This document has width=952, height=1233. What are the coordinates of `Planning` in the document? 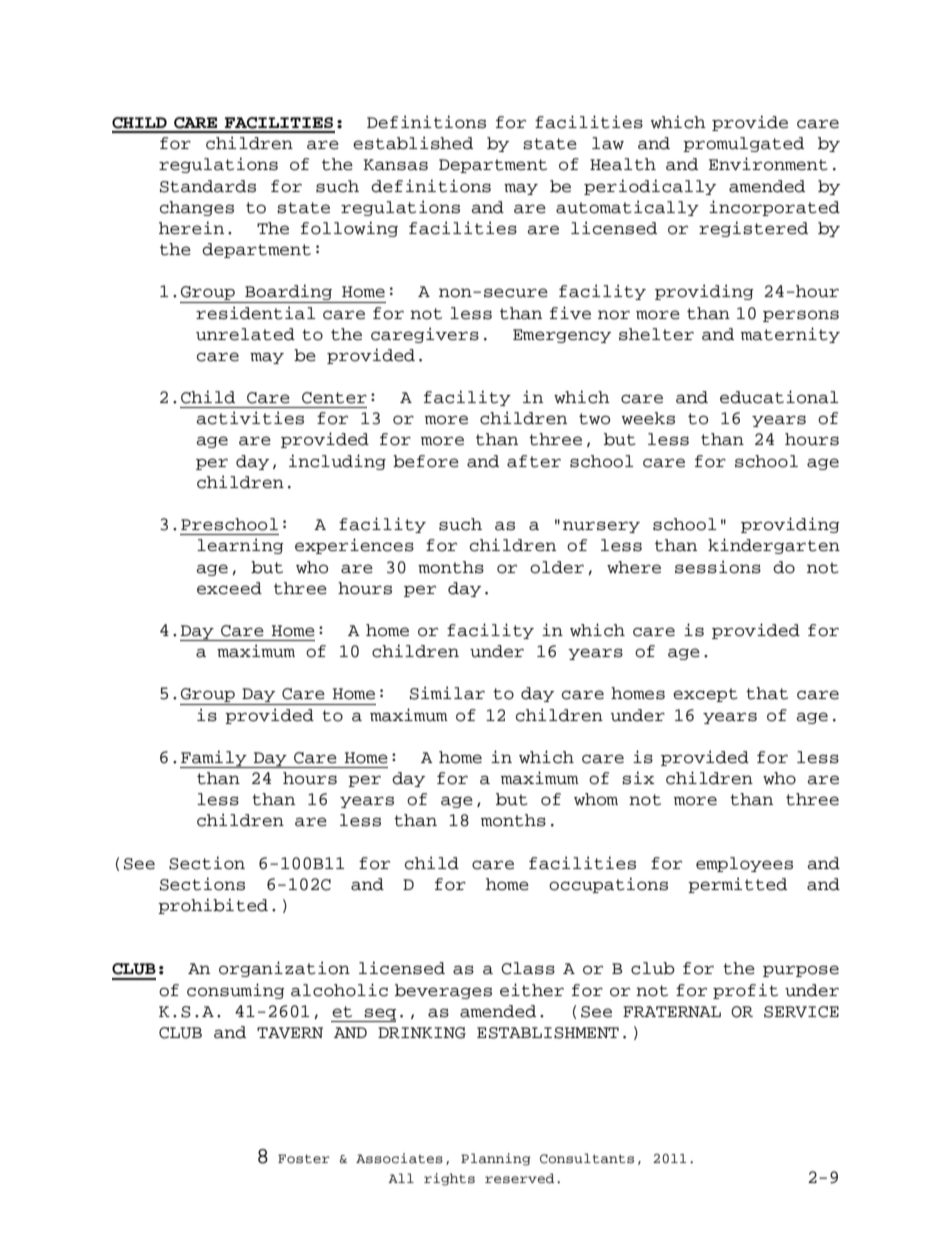 It's located at (495, 1159).
